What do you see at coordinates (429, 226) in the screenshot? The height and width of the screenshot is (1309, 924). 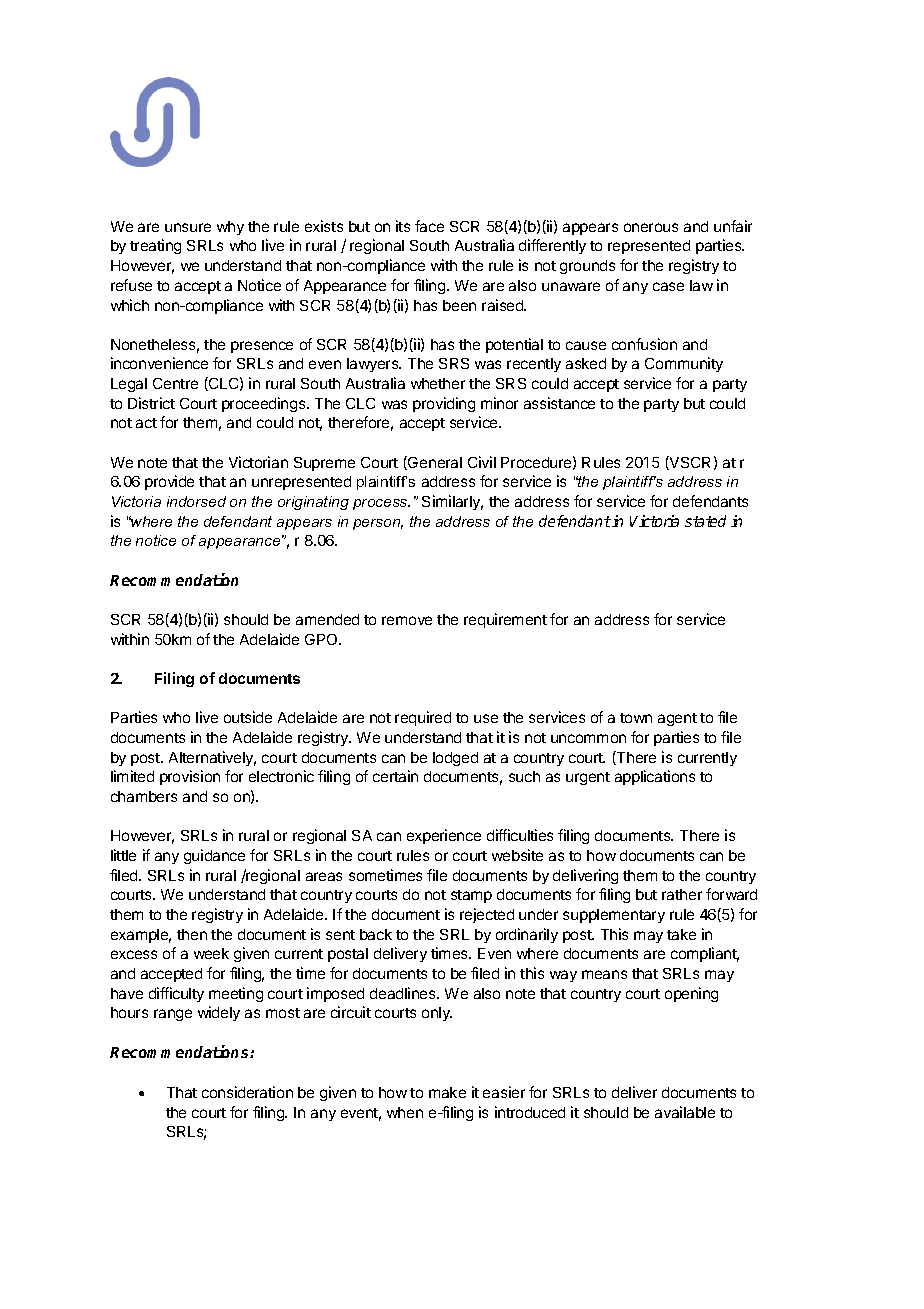 I see `face` at bounding box center [429, 226].
